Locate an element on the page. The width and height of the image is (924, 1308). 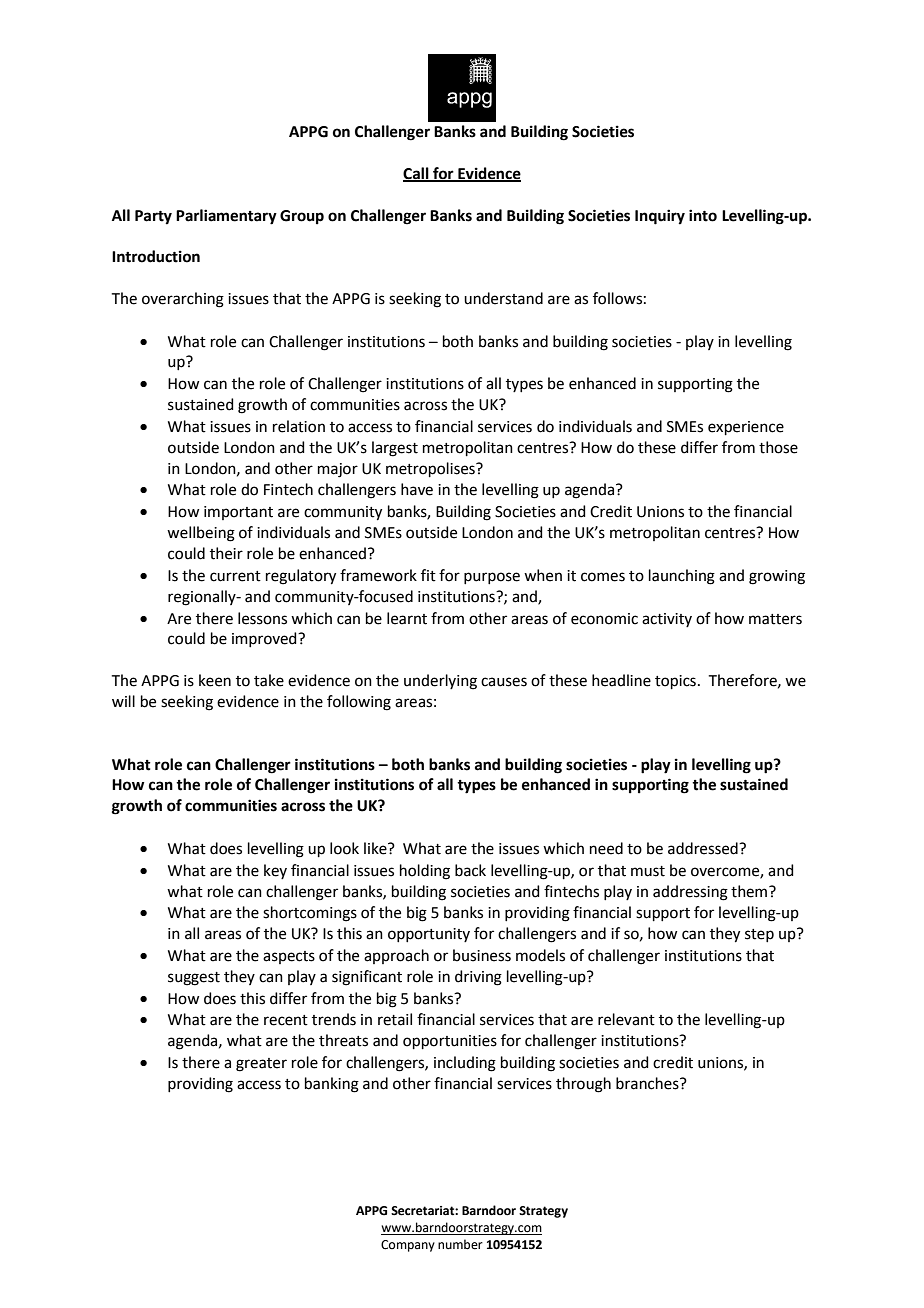
important is located at coordinates (238, 513).
